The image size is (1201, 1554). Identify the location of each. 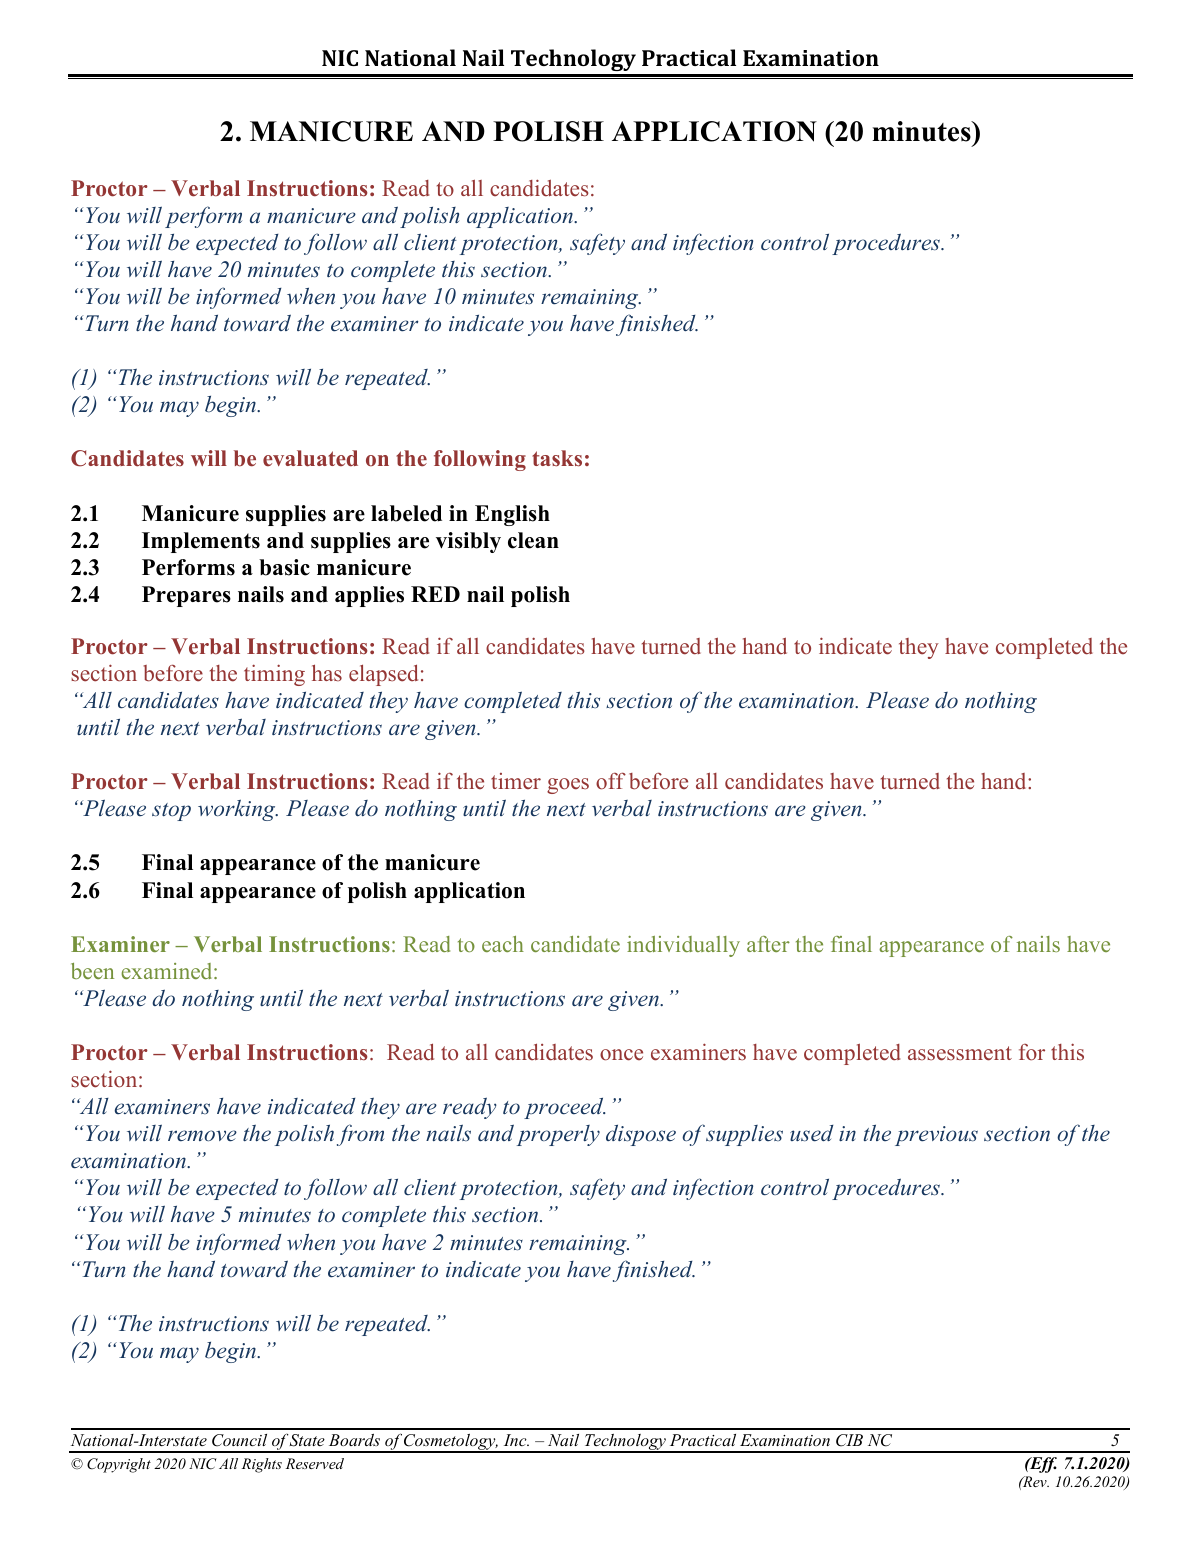
(503, 944).
